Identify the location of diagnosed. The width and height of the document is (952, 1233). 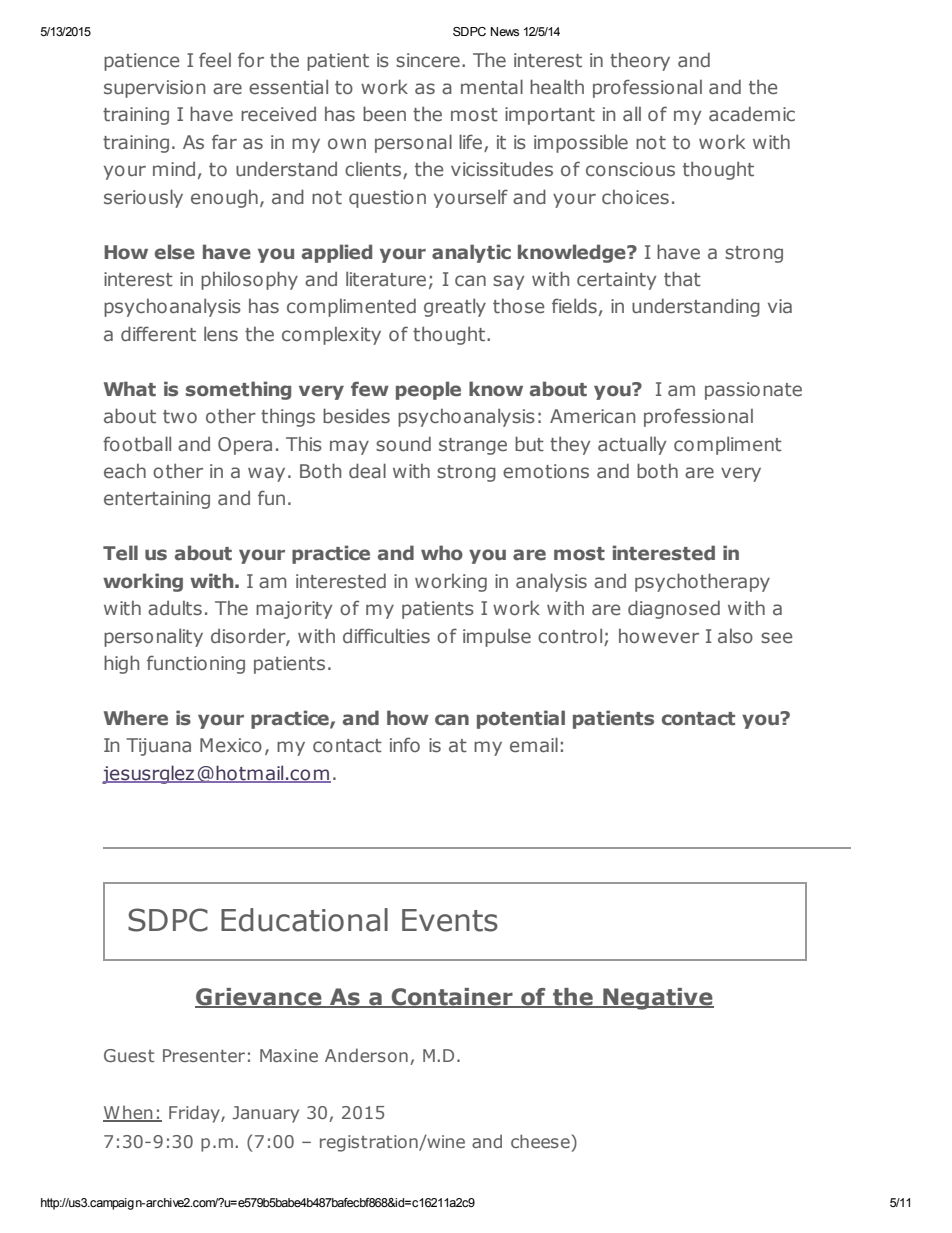
(674, 609).
